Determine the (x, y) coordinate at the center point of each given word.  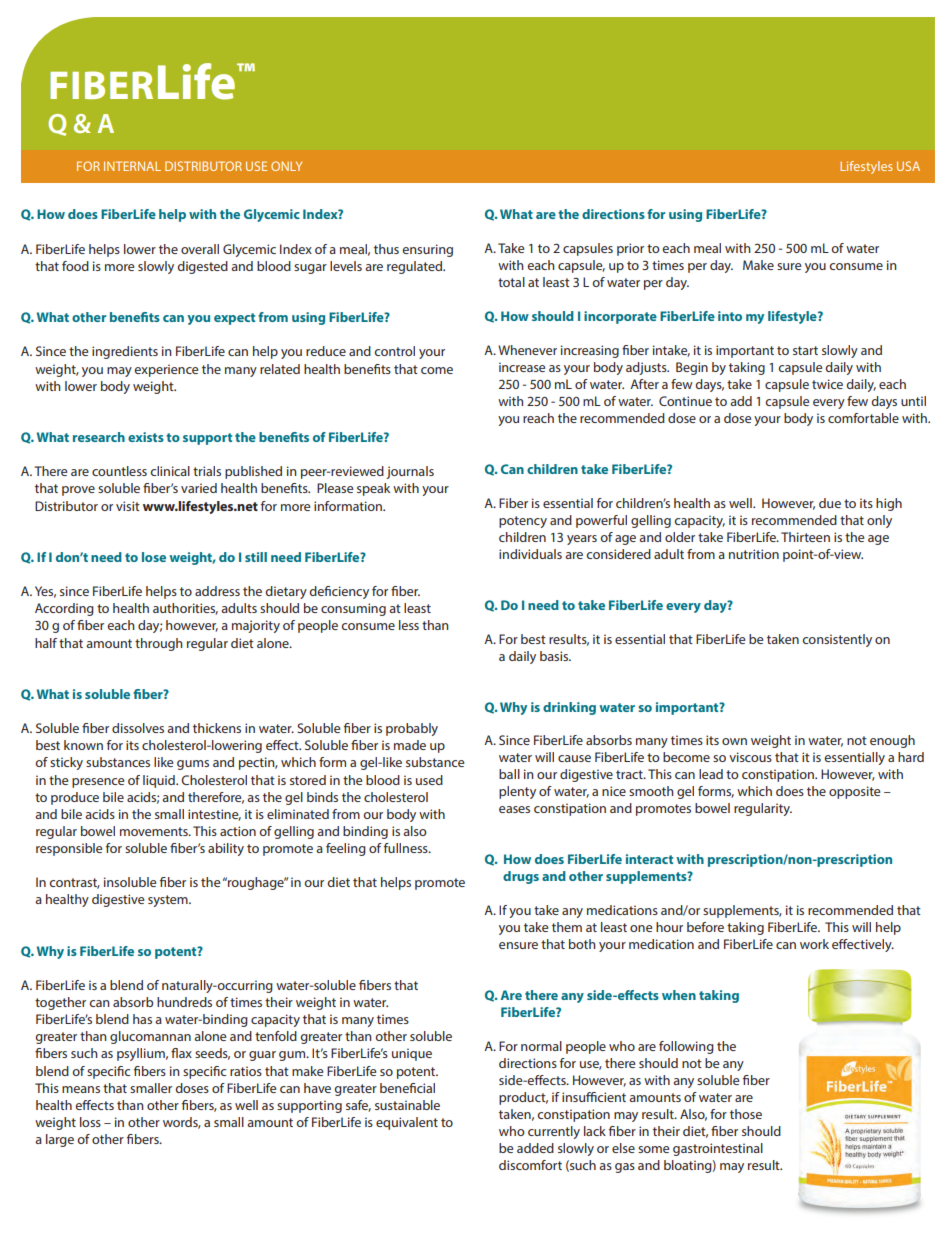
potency (523, 522)
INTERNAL (132, 166)
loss (90, 1122)
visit (128, 506)
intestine (214, 815)
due (830, 503)
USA (908, 166)
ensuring (427, 250)
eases (514, 809)
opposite (854, 792)
